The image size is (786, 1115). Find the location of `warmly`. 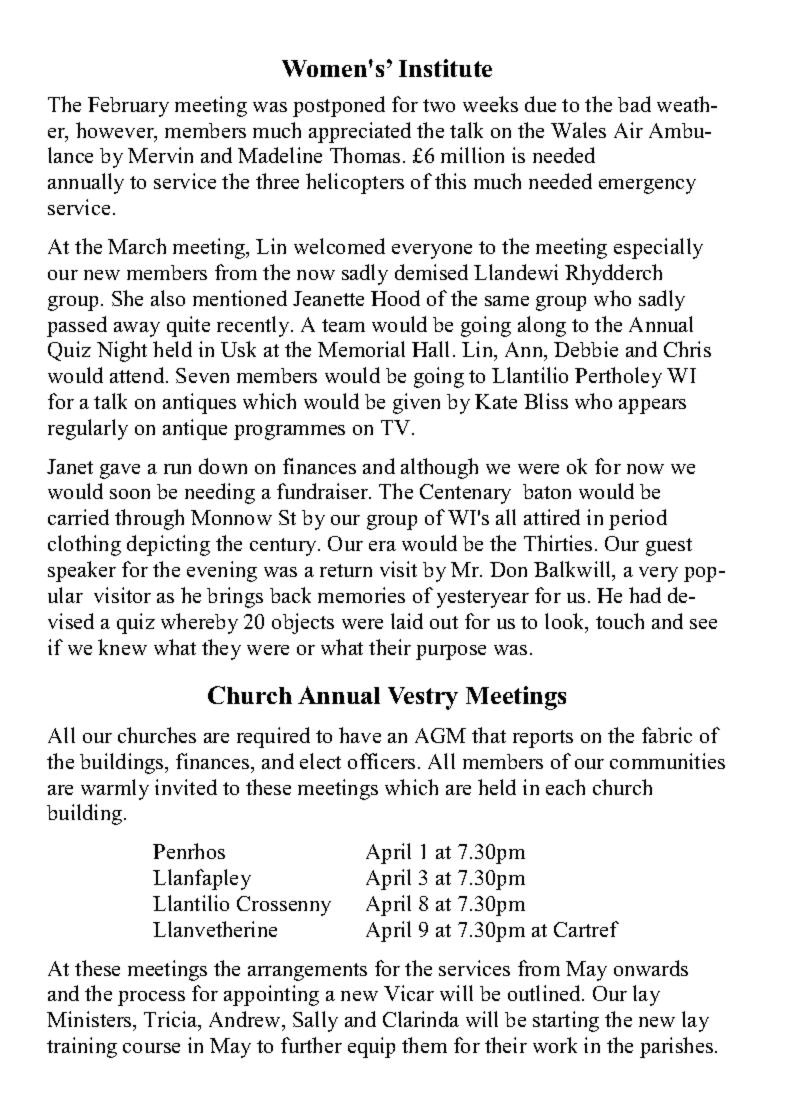

warmly is located at coordinates (115, 789).
